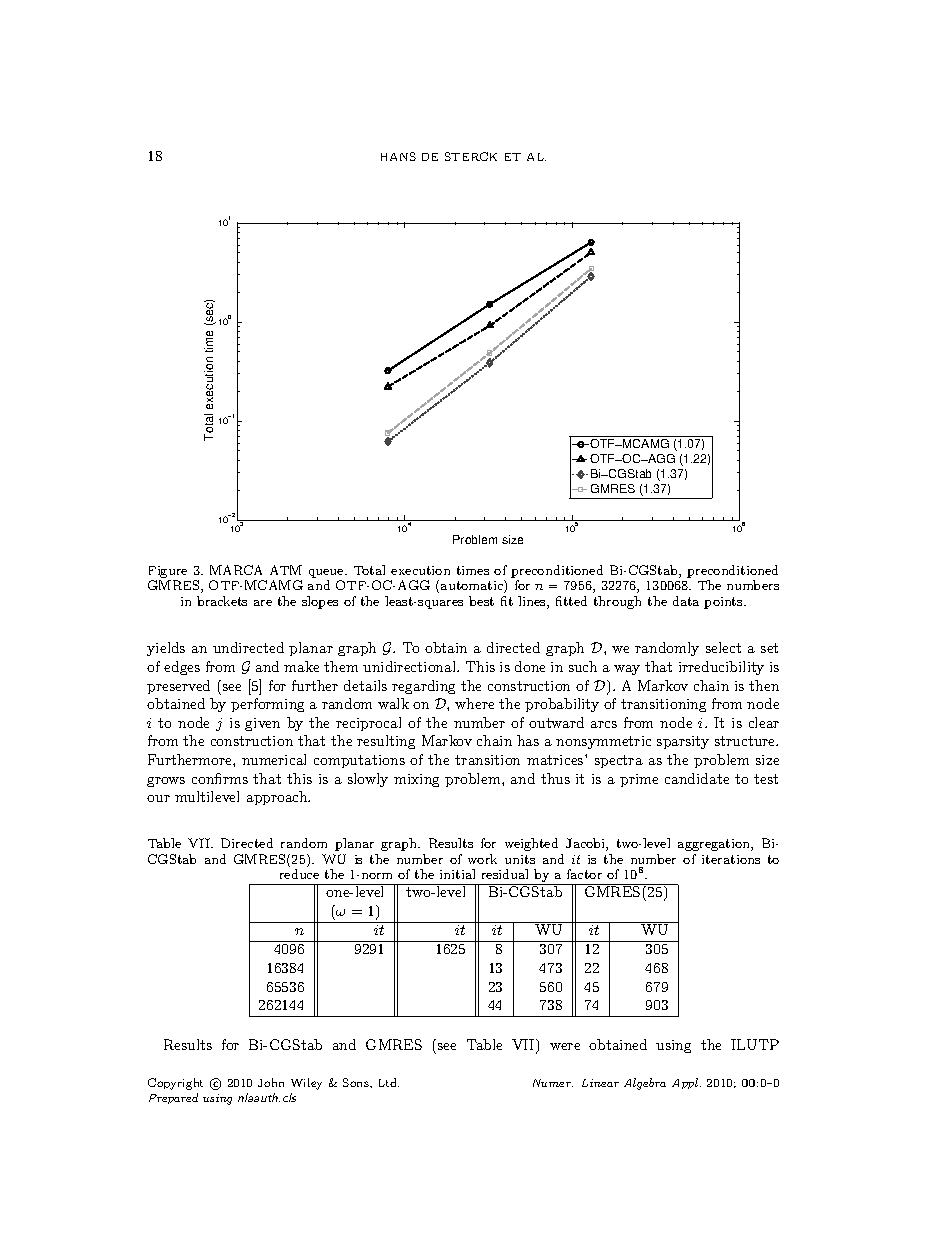  Describe the element at coordinates (724, 603) in the screenshot. I see `points` at that location.
